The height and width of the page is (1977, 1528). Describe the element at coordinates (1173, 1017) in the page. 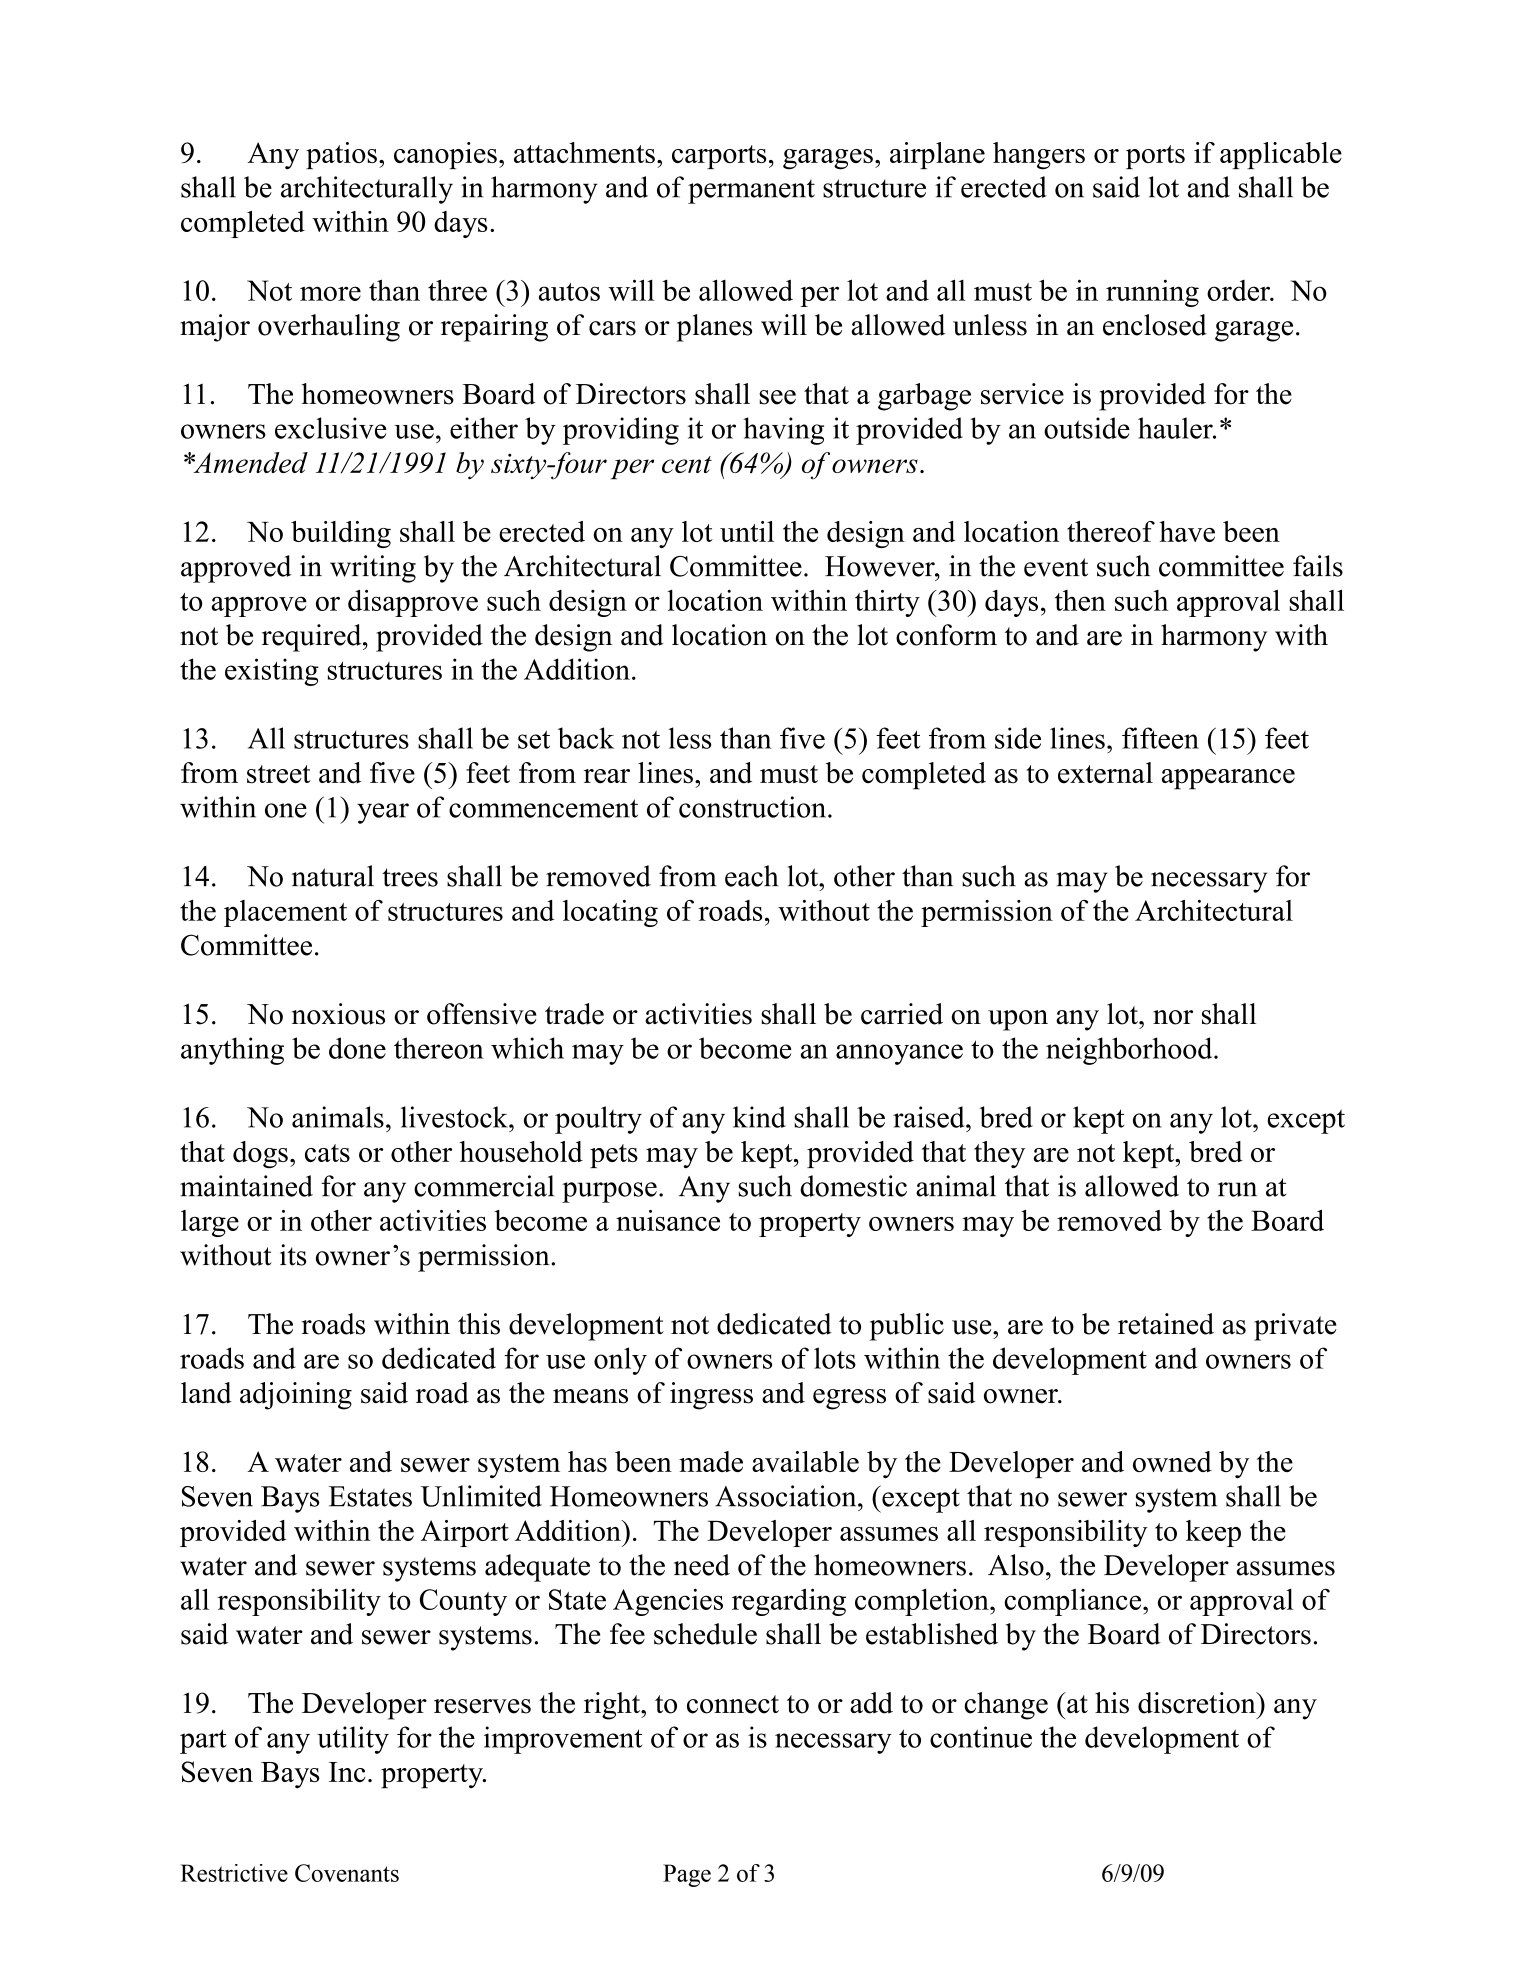

I see `nor` at that location.
